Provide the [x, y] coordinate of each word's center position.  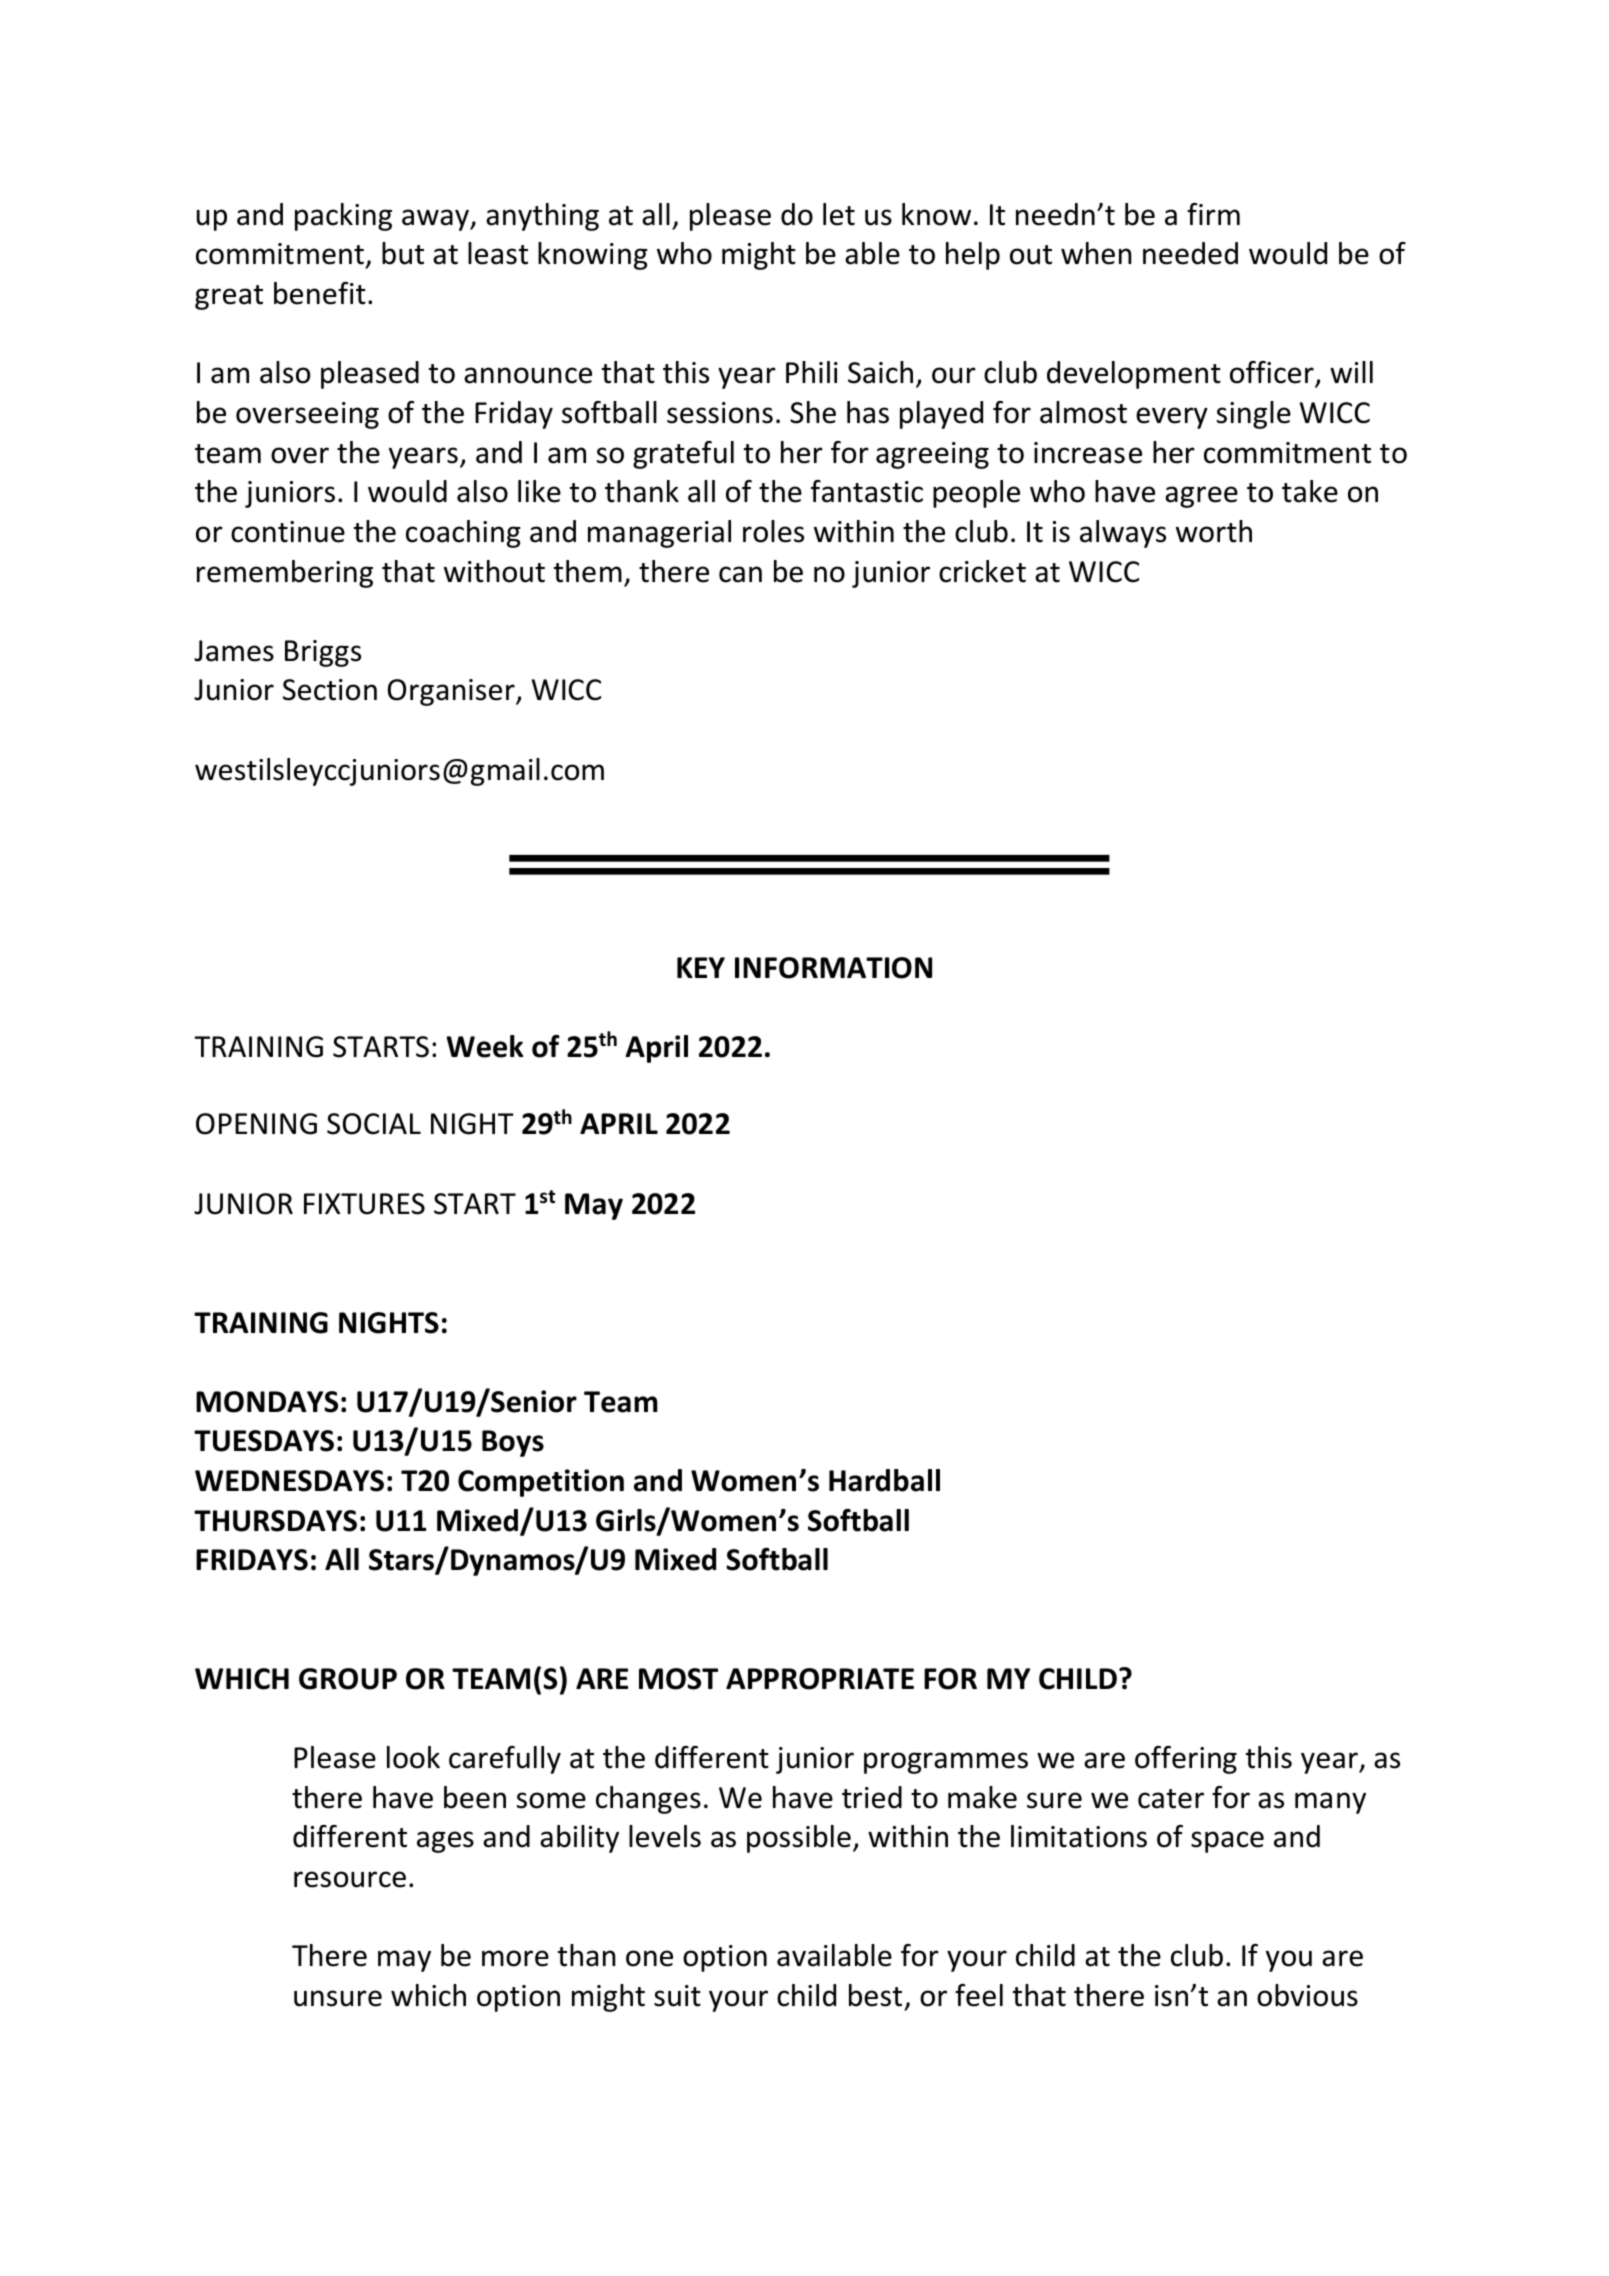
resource [350, 1879]
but [403, 253]
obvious [1307, 1995]
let [839, 214]
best [875, 1995]
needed [1190, 253]
